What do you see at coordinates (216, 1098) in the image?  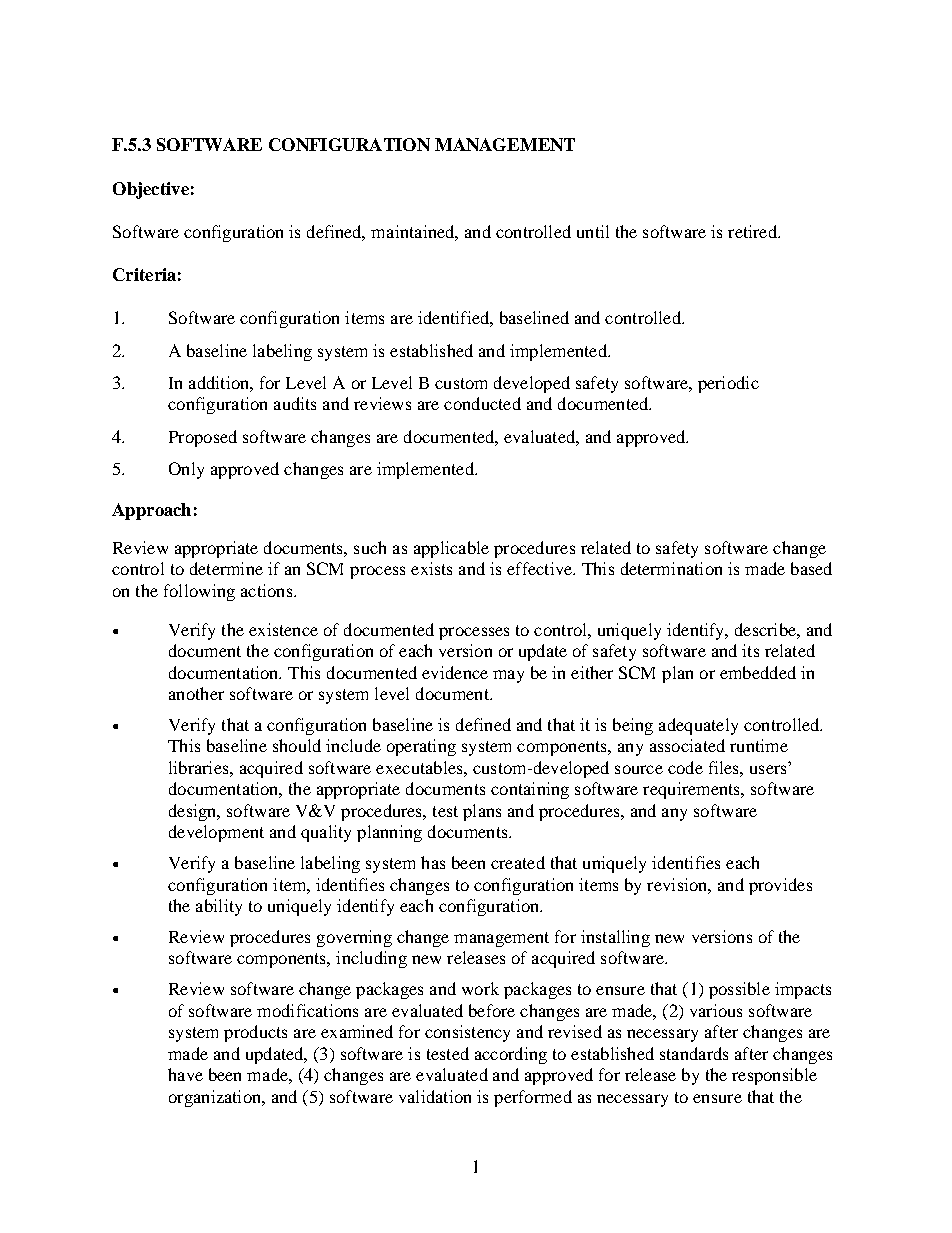 I see `organization` at bounding box center [216, 1098].
